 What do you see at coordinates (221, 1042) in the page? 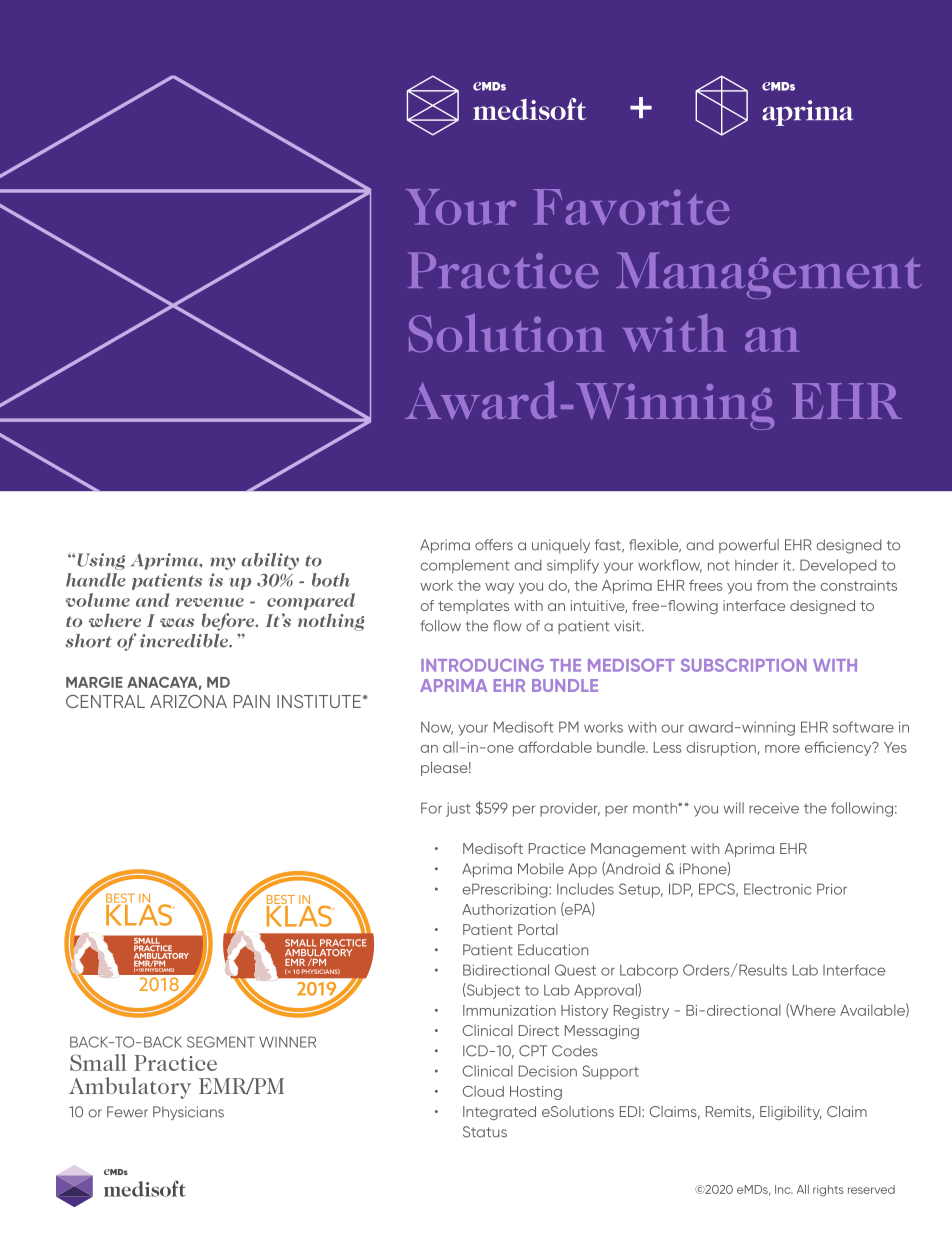
I see `SEGMENT` at bounding box center [221, 1042].
